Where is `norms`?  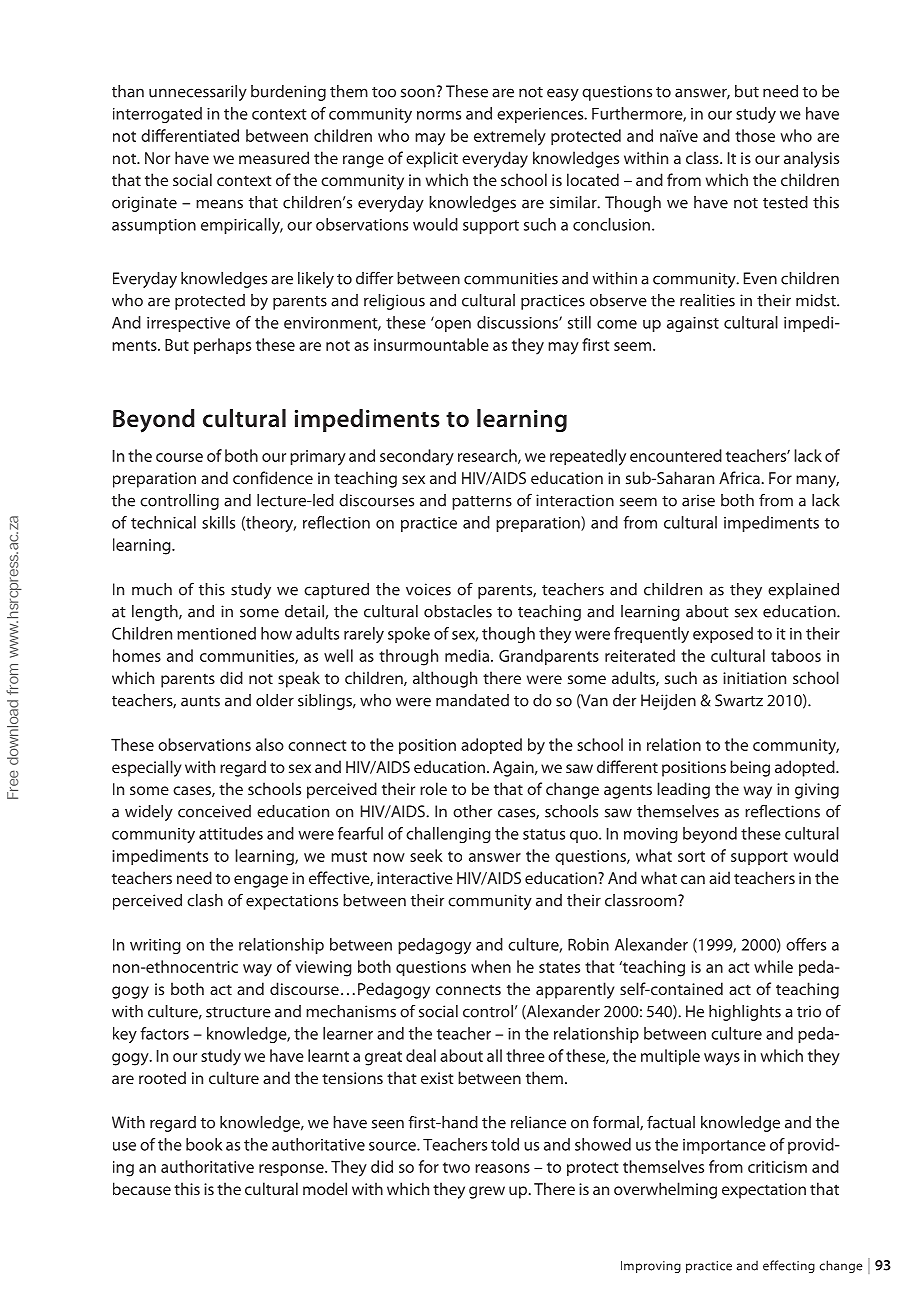 norms is located at coordinates (439, 115).
